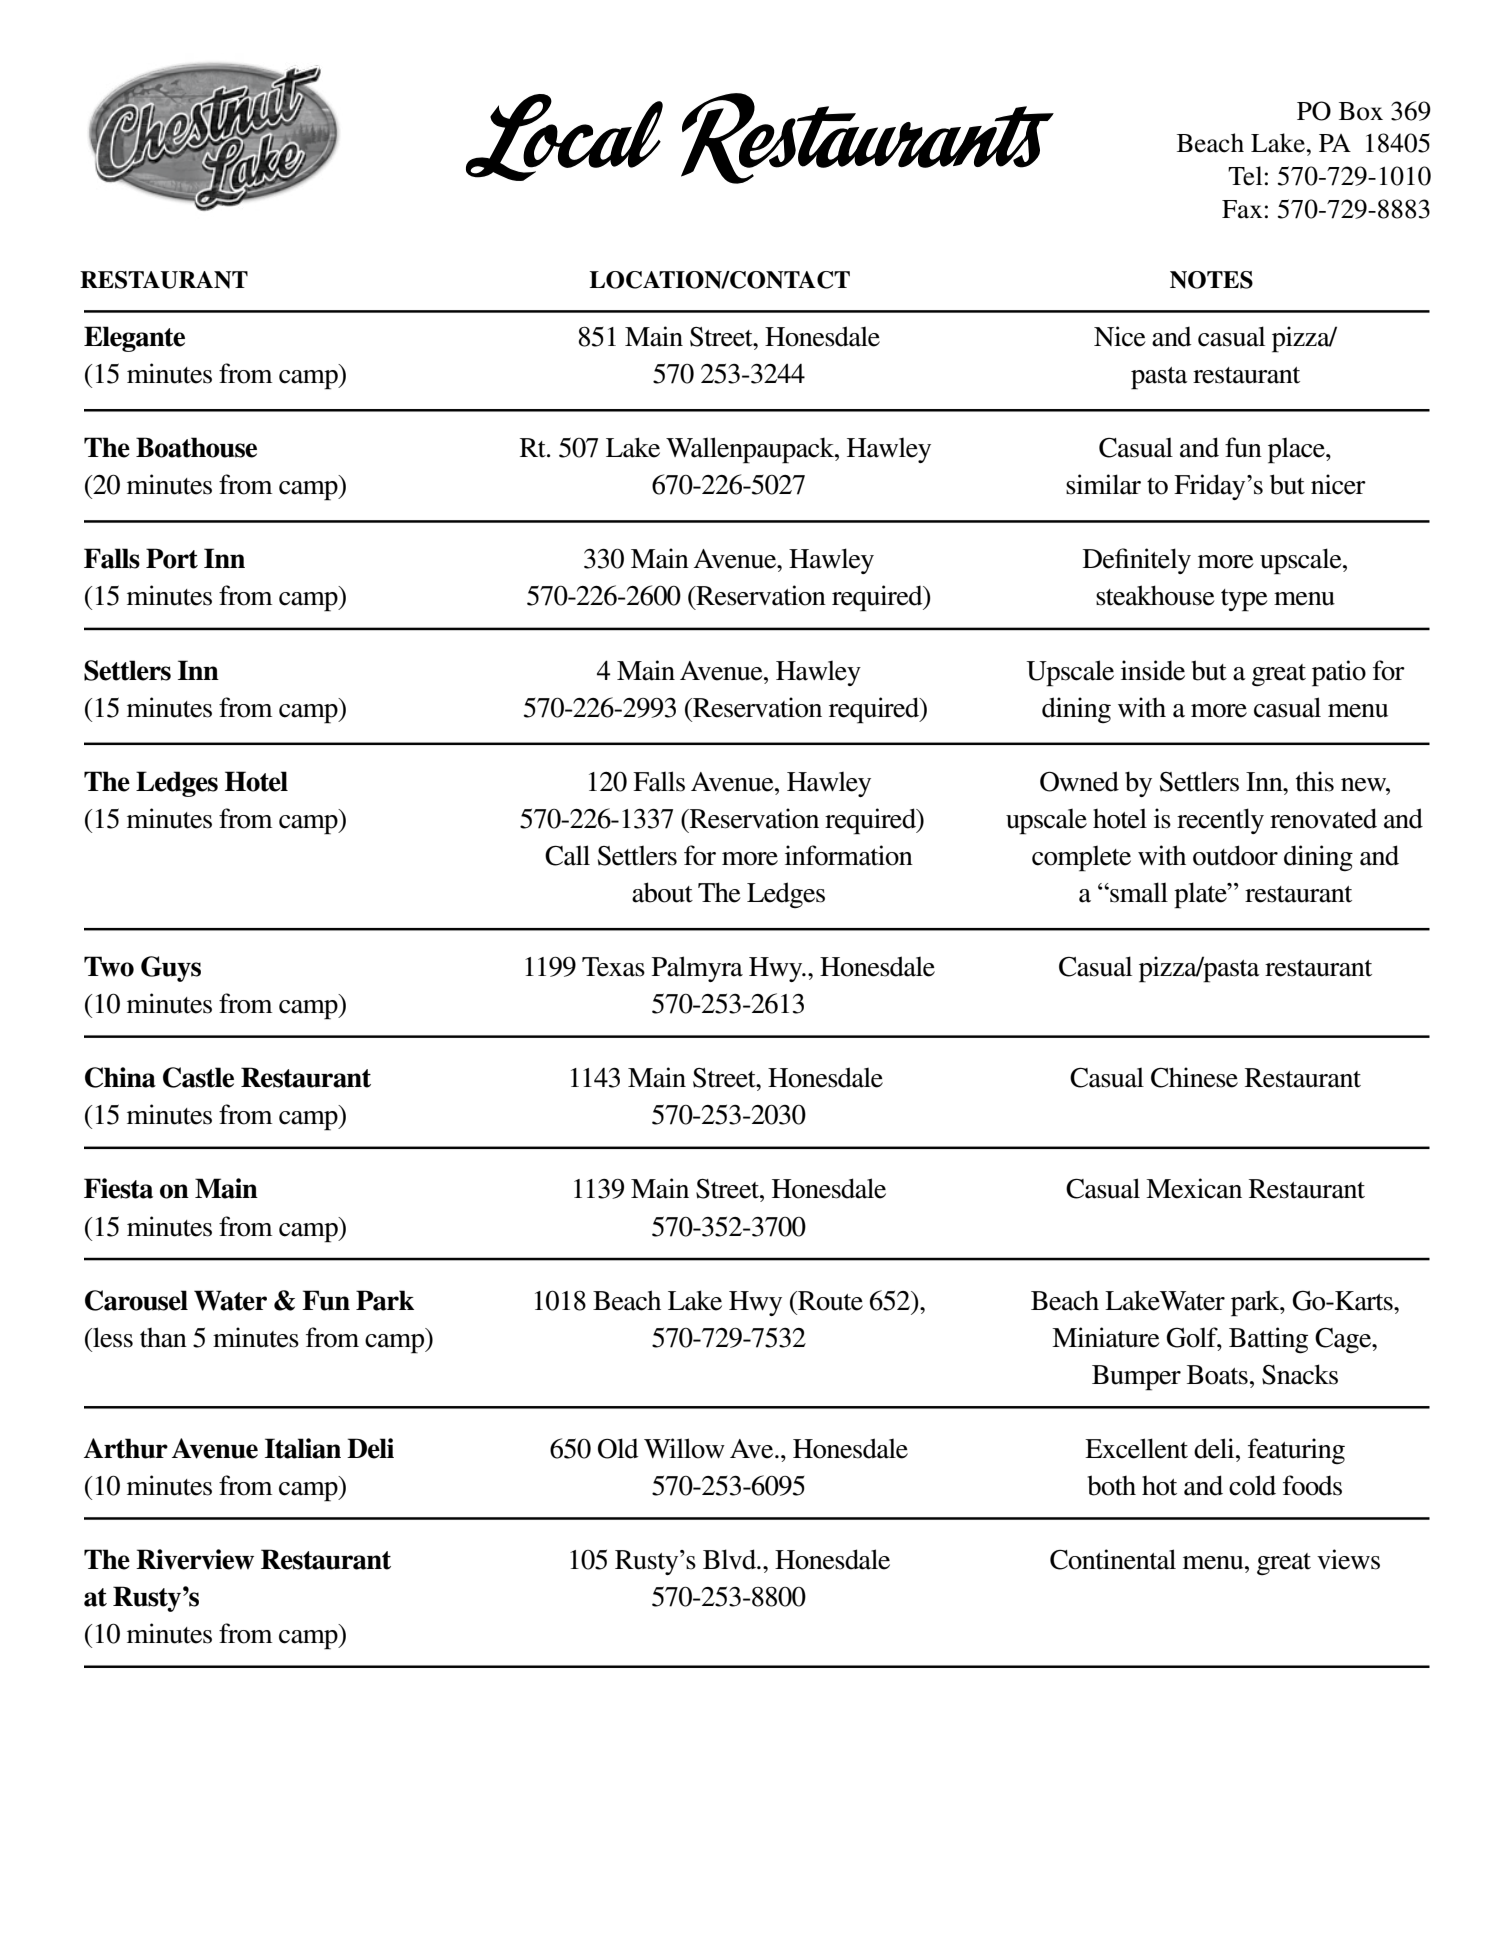  What do you see at coordinates (1220, 821) in the image?
I see `recently` at bounding box center [1220, 821].
